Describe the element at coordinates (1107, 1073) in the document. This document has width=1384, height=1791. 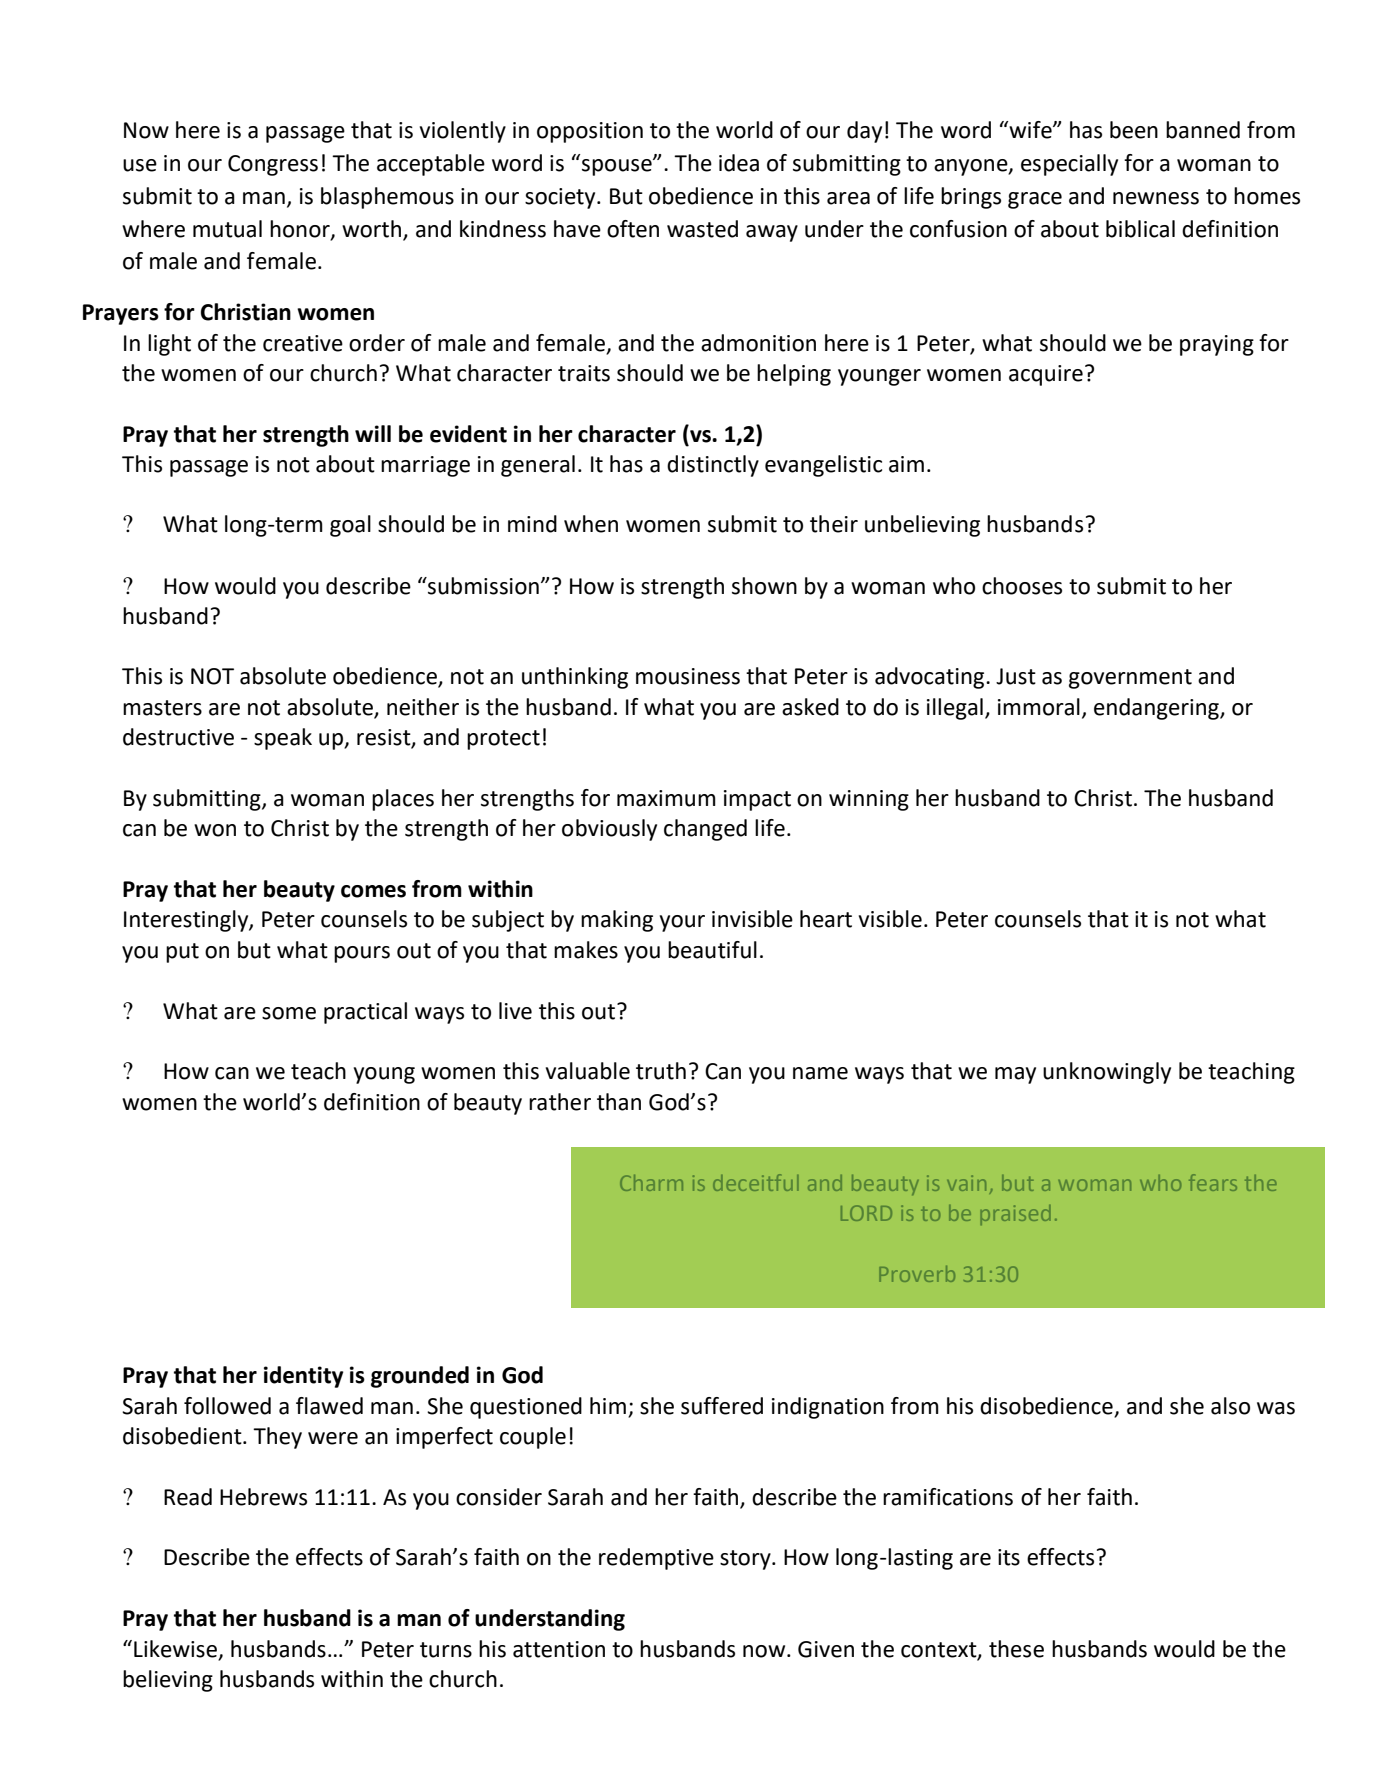
I see `unknowingly` at that location.
